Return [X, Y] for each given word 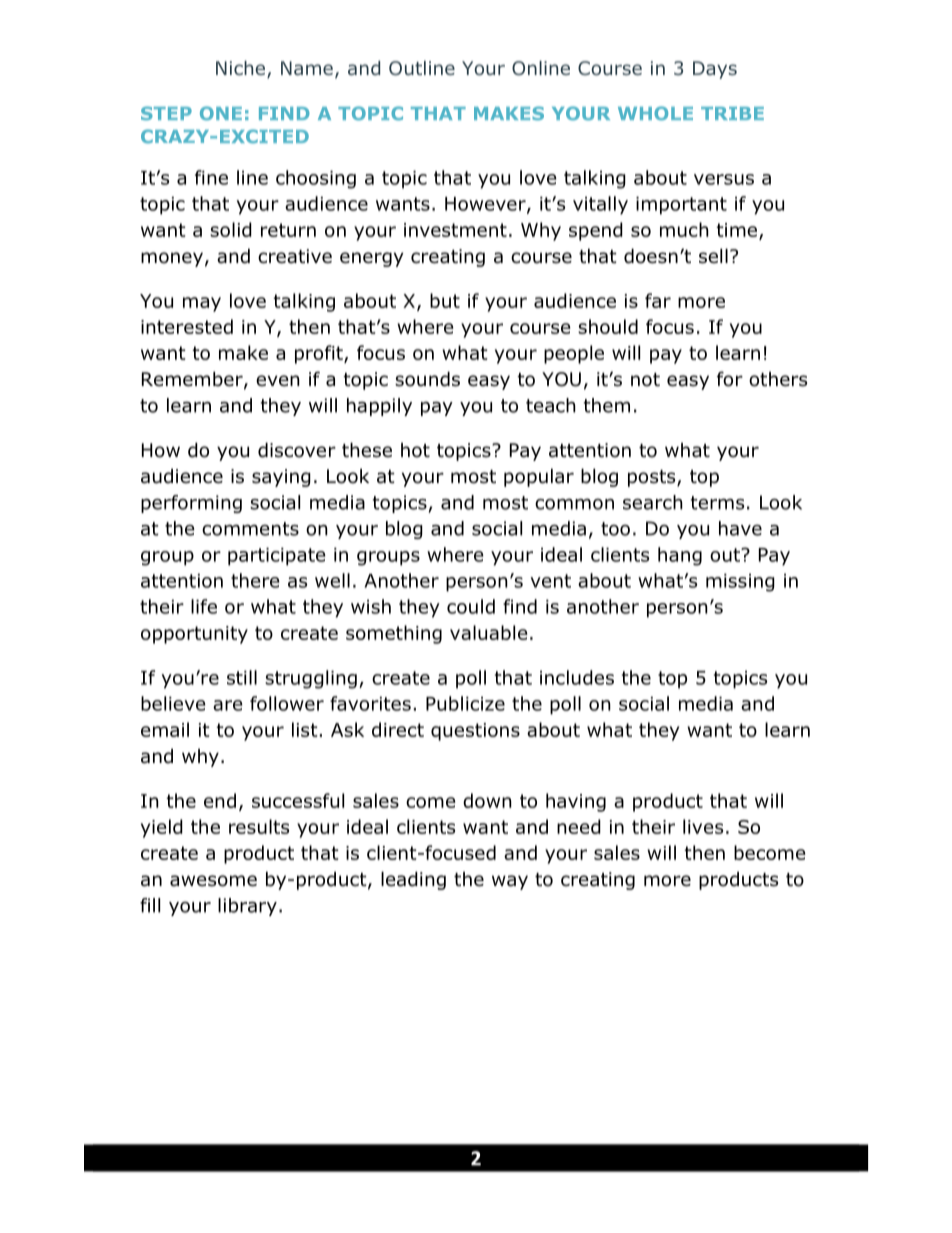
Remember [193, 380]
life [204, 606]
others [778, 379]
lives [703, 826]
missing [740, 583]
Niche [242, 69]
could [471, 606]
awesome [213, 881]
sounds [427, 379]
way [510, 882]
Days [715, 70]
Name [307, 68]
